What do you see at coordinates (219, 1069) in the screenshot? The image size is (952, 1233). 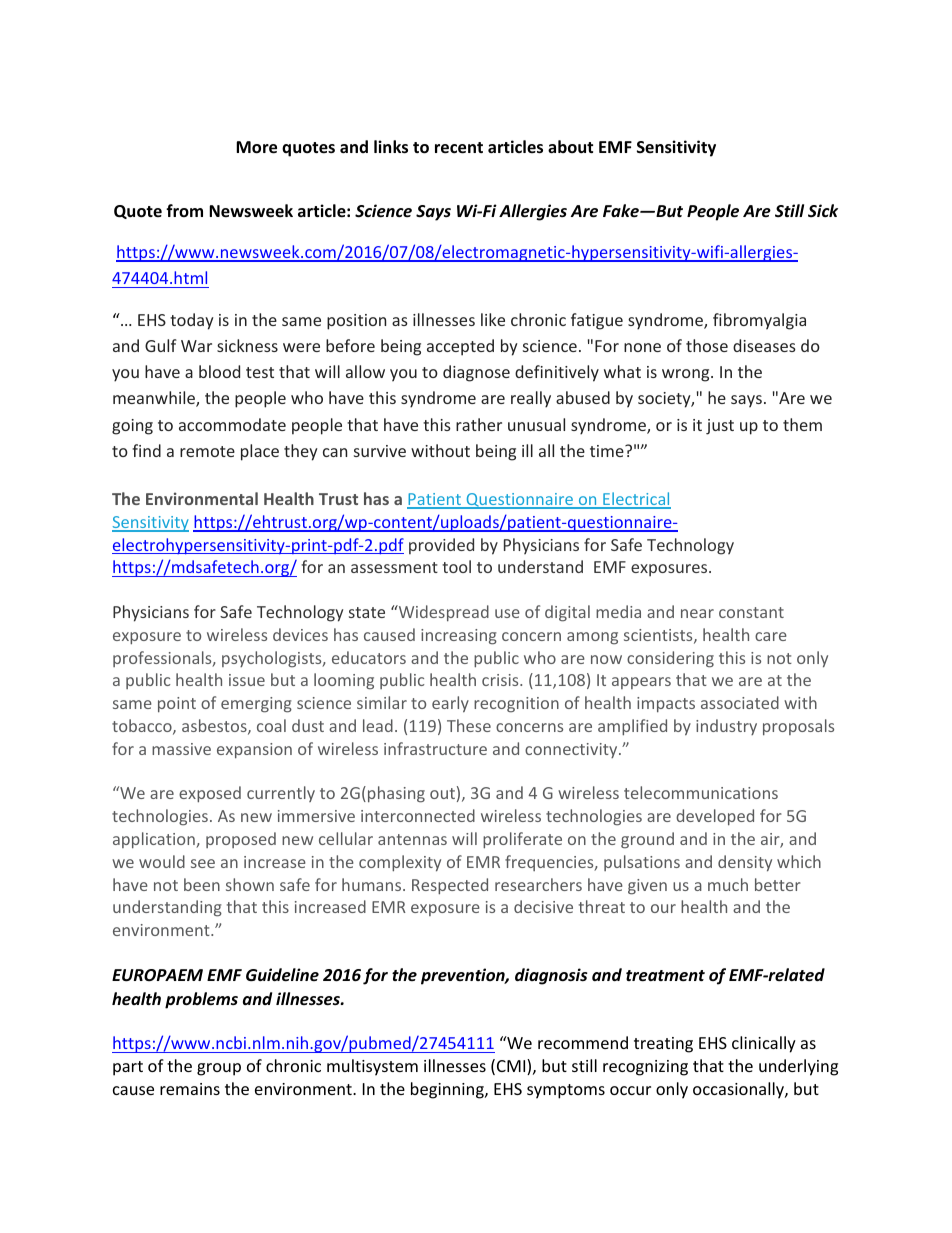 I see `group` at bounding box center [219, 1069].
